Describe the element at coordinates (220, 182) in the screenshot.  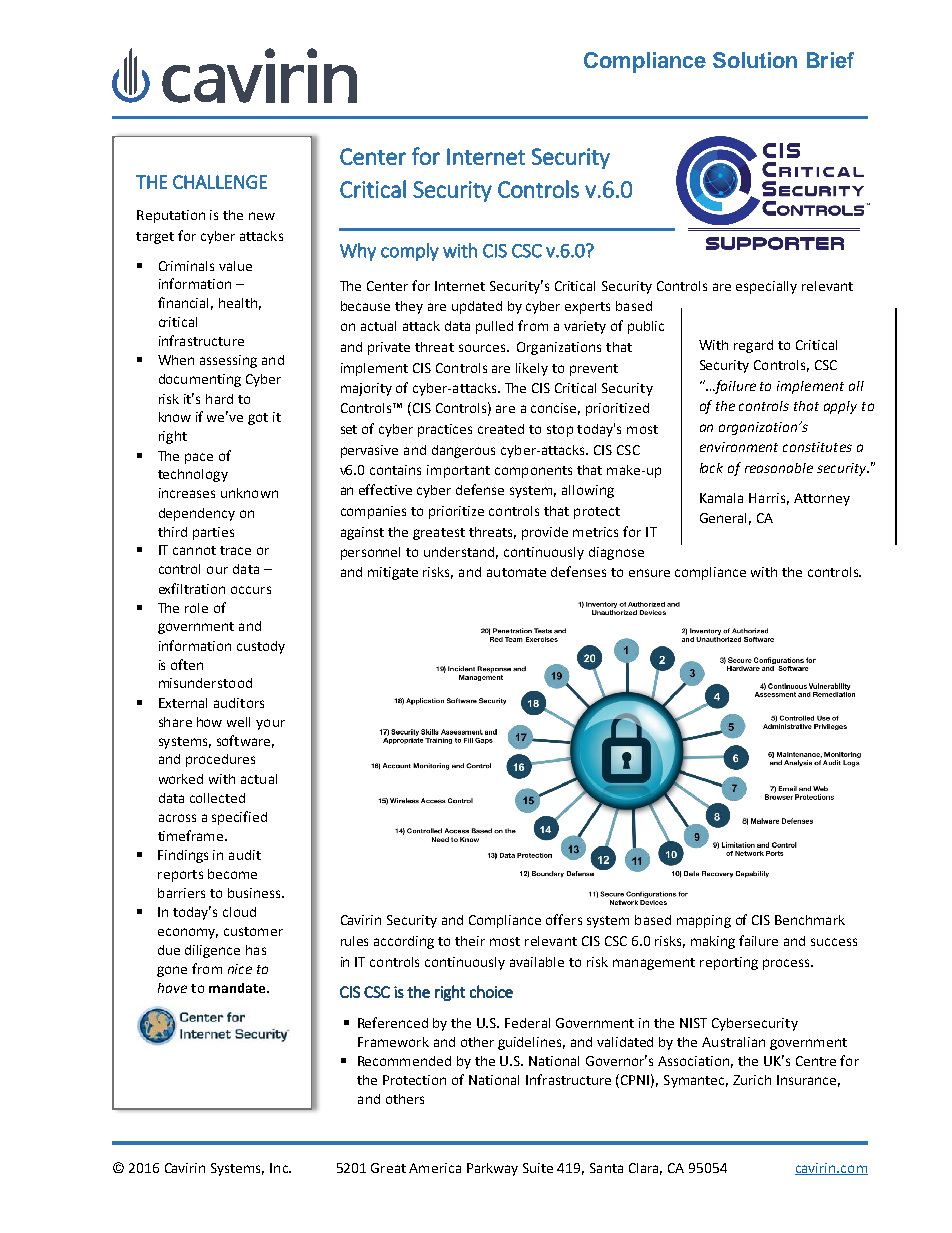
I see `CHALLENGE` at that location.
